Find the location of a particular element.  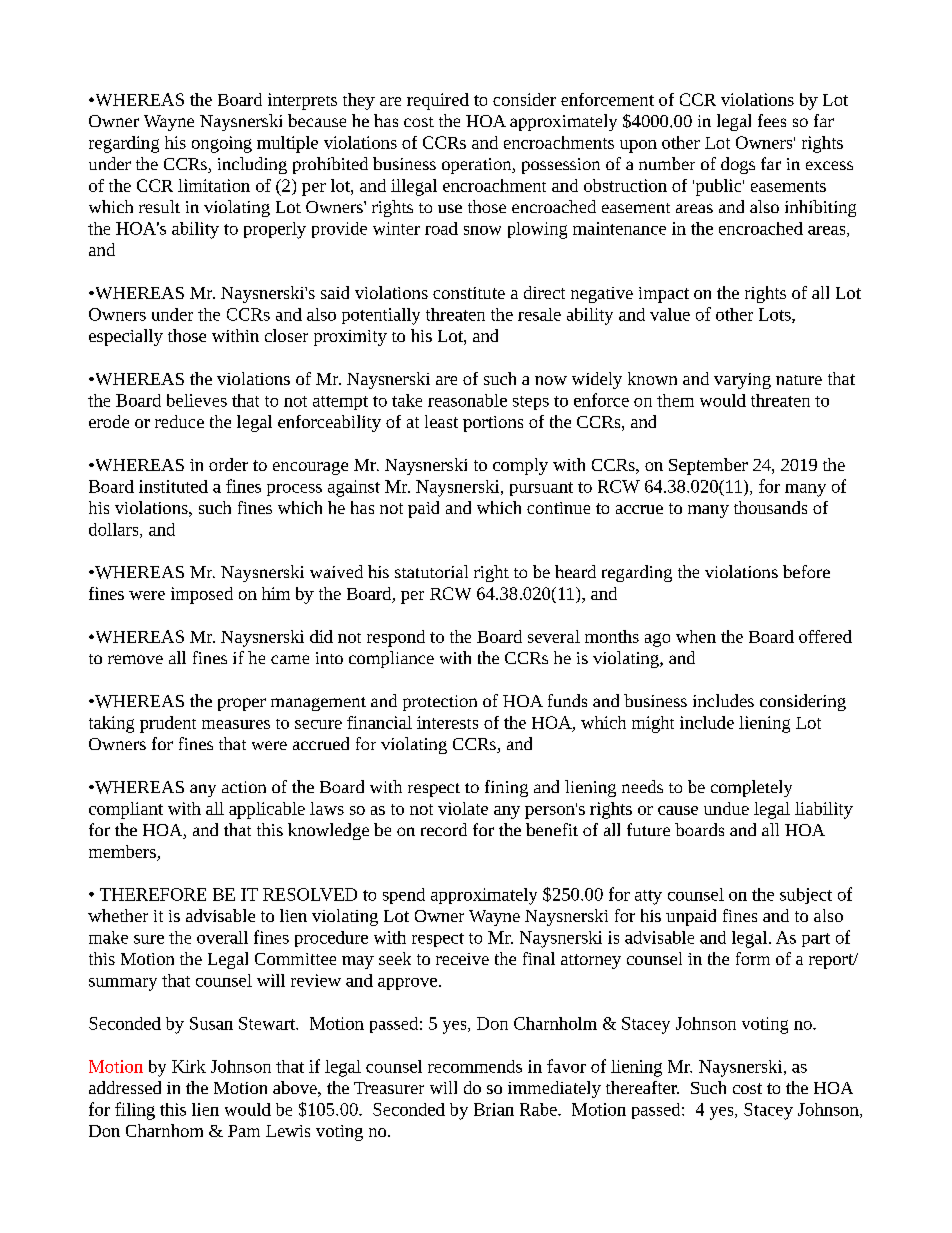

completely is located at coordinates (751, 788).
